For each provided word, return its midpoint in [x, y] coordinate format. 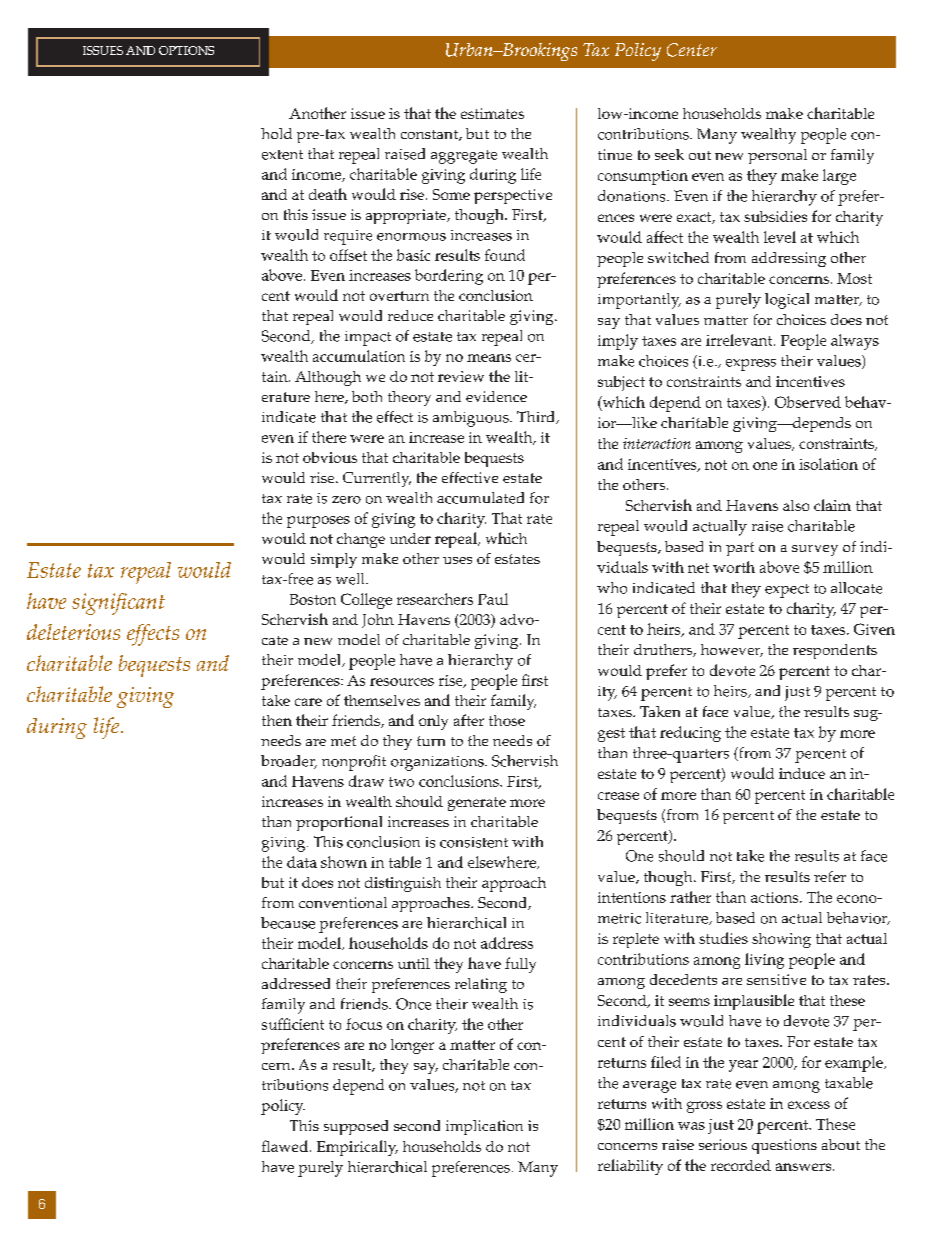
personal [777, 156]
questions [784, 1146]
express [751, 365]
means [489, 358]
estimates [492, 113]
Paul [493, 599]
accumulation [359, 356]
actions [776, 897]
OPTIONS [186, 50]
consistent [474, 842]
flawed [285, 1146]
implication [484, 1127]
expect [787, 591]
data [302, 862]
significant [118, 604]
